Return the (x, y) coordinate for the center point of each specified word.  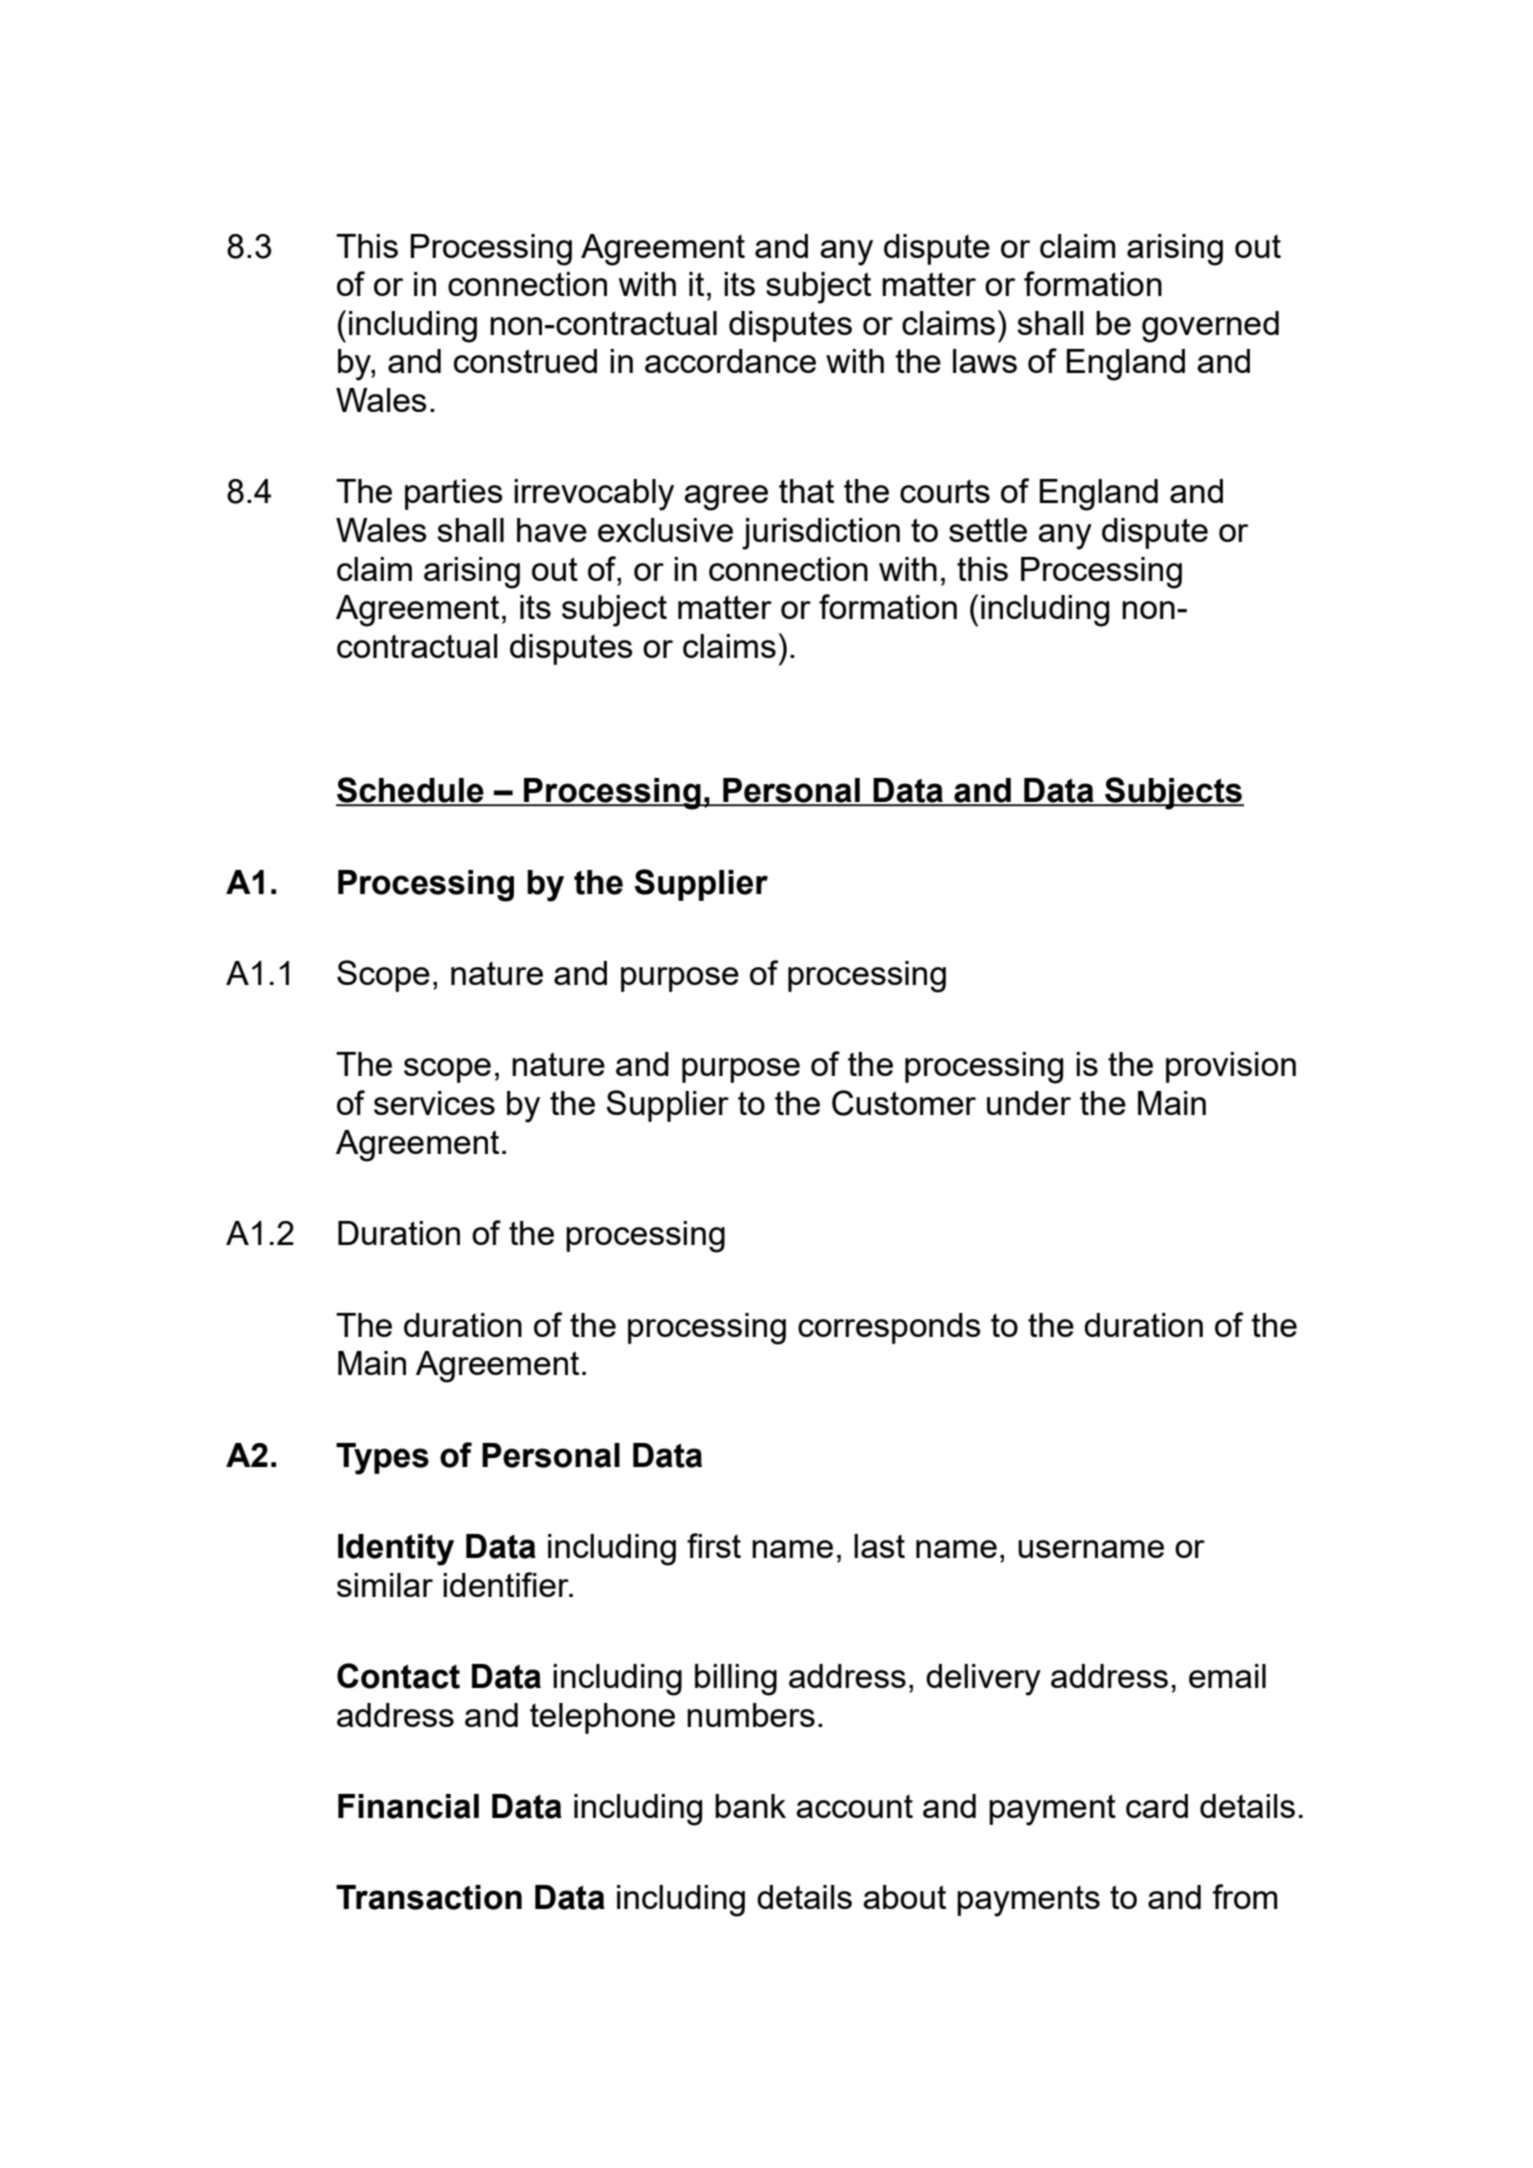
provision (1231, 1067)
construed (525, 361)
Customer (904, 1103)
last (879, 1546)
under (1029, 1103)
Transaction (429, 1897)
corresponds (889, 1328)
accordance (730, 361)
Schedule (411, 791)
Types (382, 1459)
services (434, 1103)
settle (988, 530)
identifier (507, 1584)
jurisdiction (821, 534)
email (1227, 1676)
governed (1210, 327)
